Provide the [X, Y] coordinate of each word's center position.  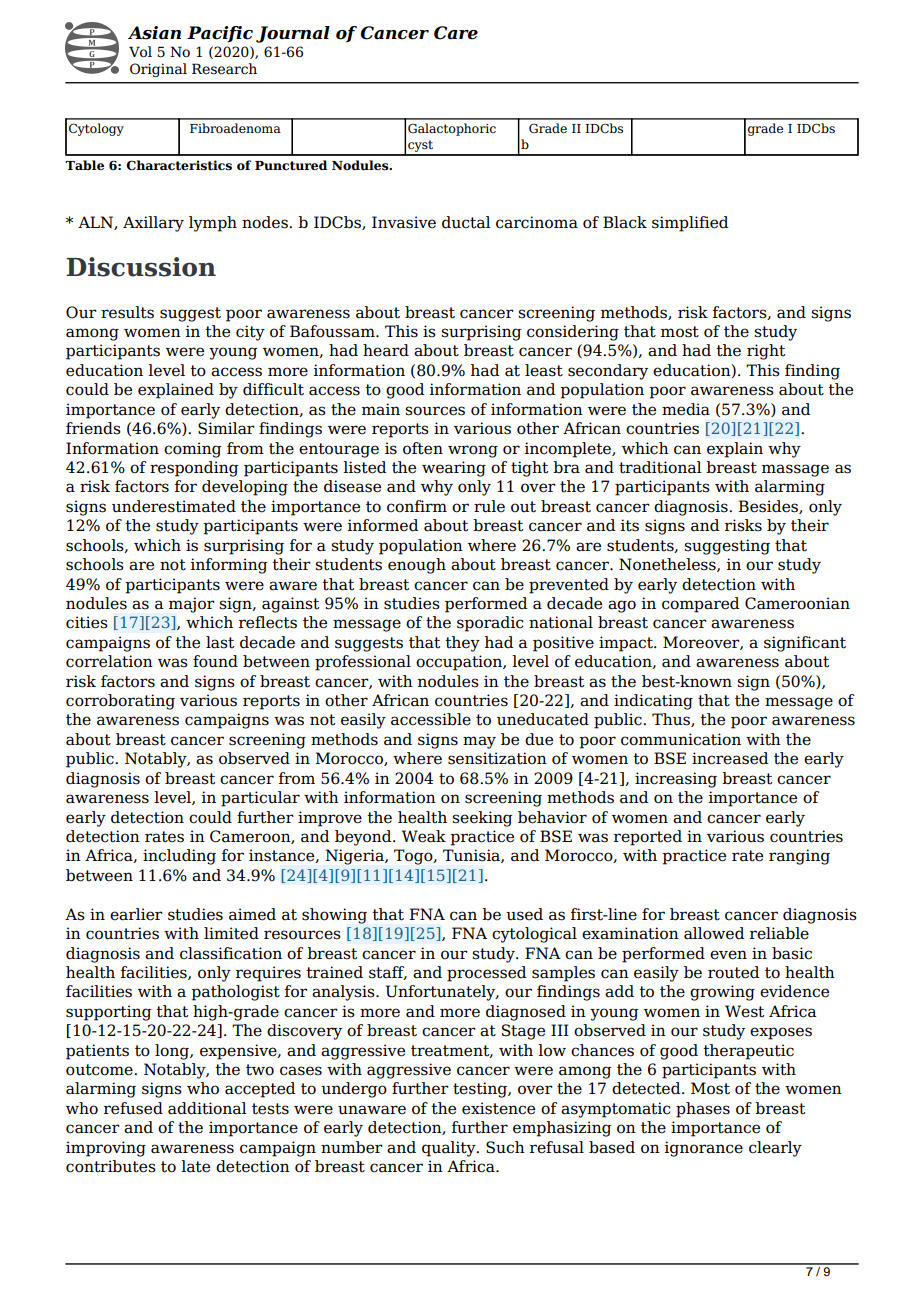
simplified [690, 224]
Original [158, 70]
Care [456, 33]
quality [450, 1149]
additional [207, 1108]
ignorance [704, 1149]
